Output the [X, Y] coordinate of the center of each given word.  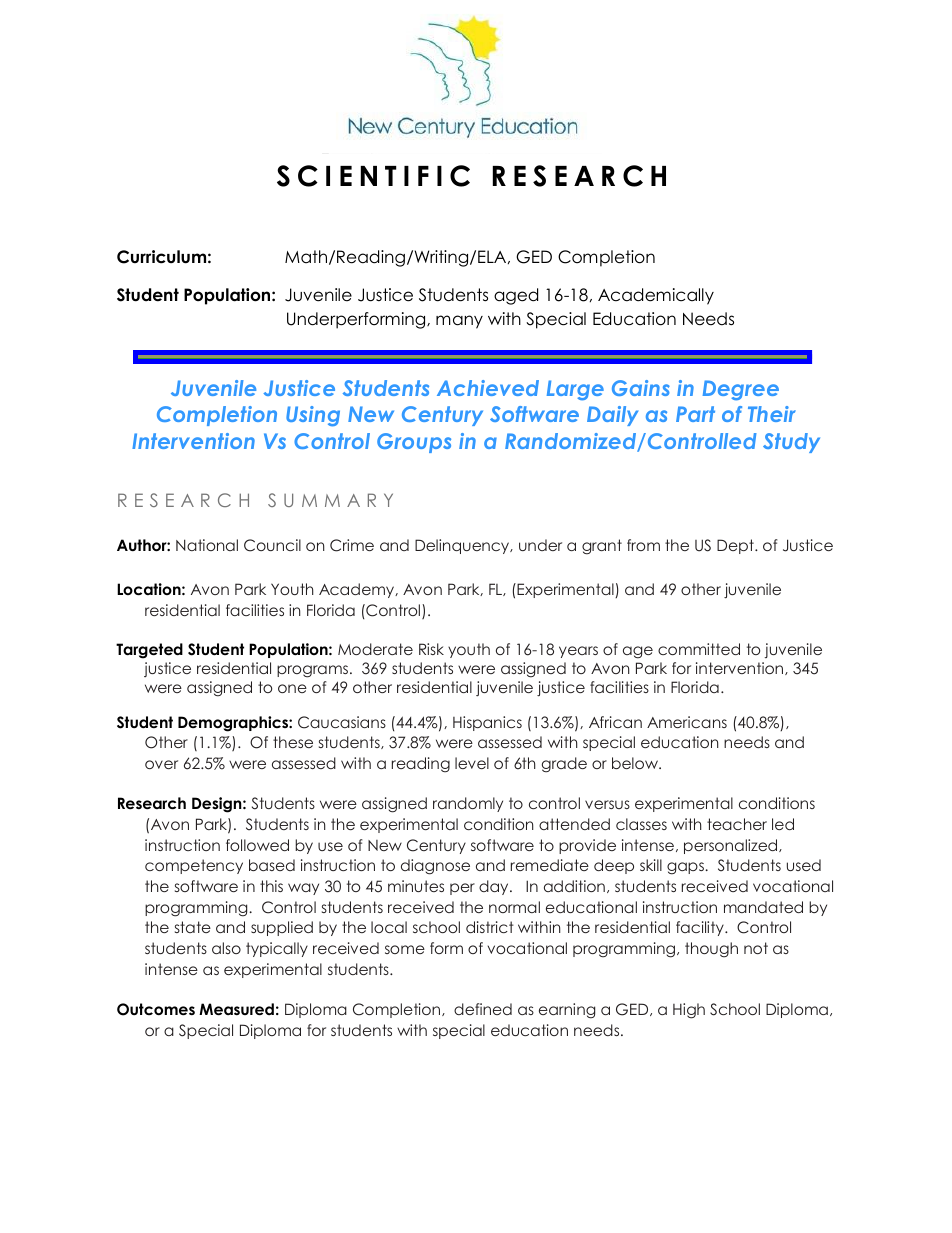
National [207, 545]
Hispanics [487, 723]
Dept [736, 546]
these [293, 742]
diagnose [435, 867]
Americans [687, 722]
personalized [732, 846]
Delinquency [463, 546]
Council [272, 545]
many [459, 322]
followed [257, 845]
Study [791, 443]
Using [313, 416]
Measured [236, 1009]
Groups [414, 443]
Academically [656, 296]
